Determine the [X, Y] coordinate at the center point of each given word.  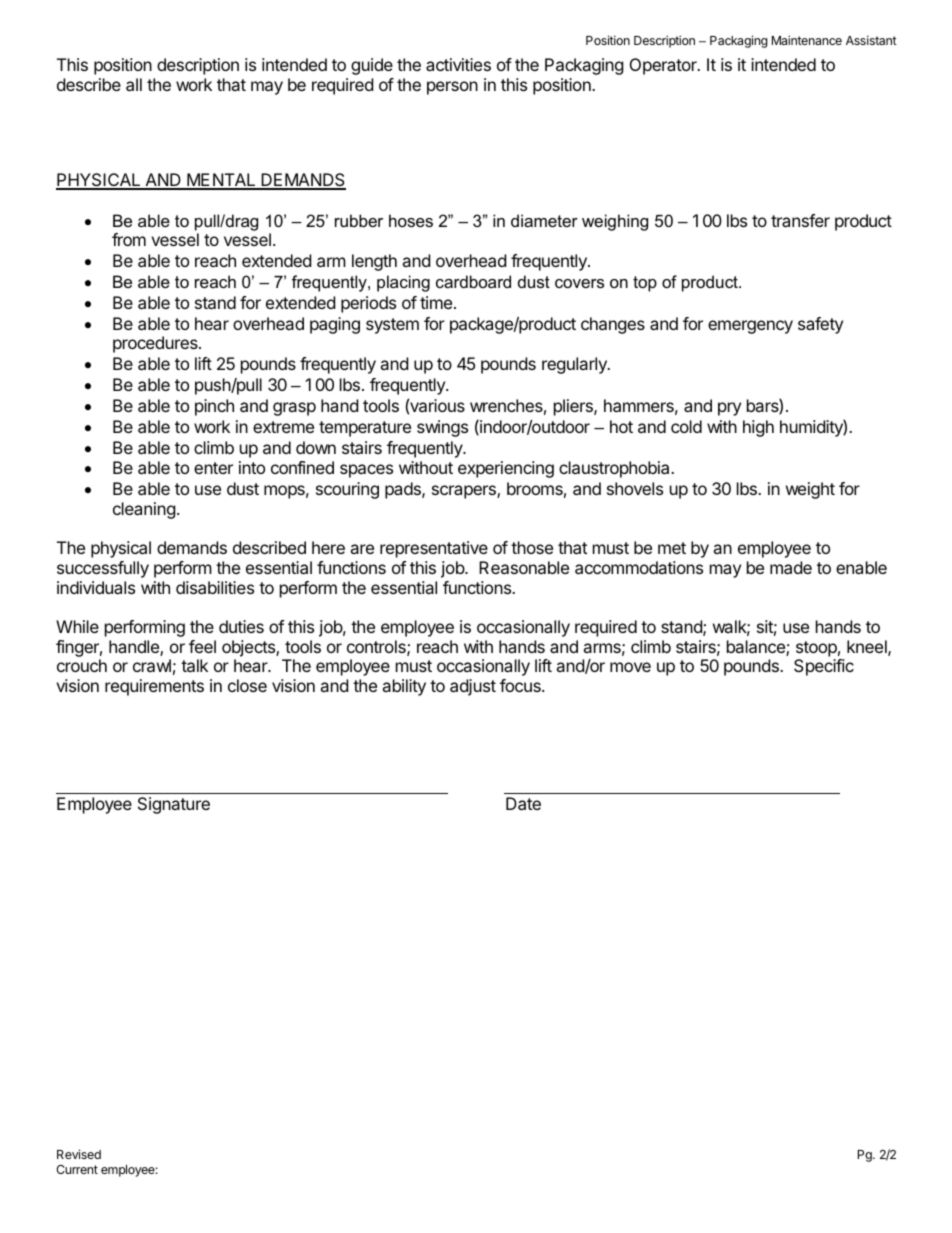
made [791, 567]
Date [523, 803]
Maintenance [807, 40]
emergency [750, 327]
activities [458, 64]
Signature [174, 805]
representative [434, 549]
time [437, 302]
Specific [824, 667]
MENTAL [221, 181]
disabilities [215, 587]
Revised [79, 1154]
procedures [156, 344]
